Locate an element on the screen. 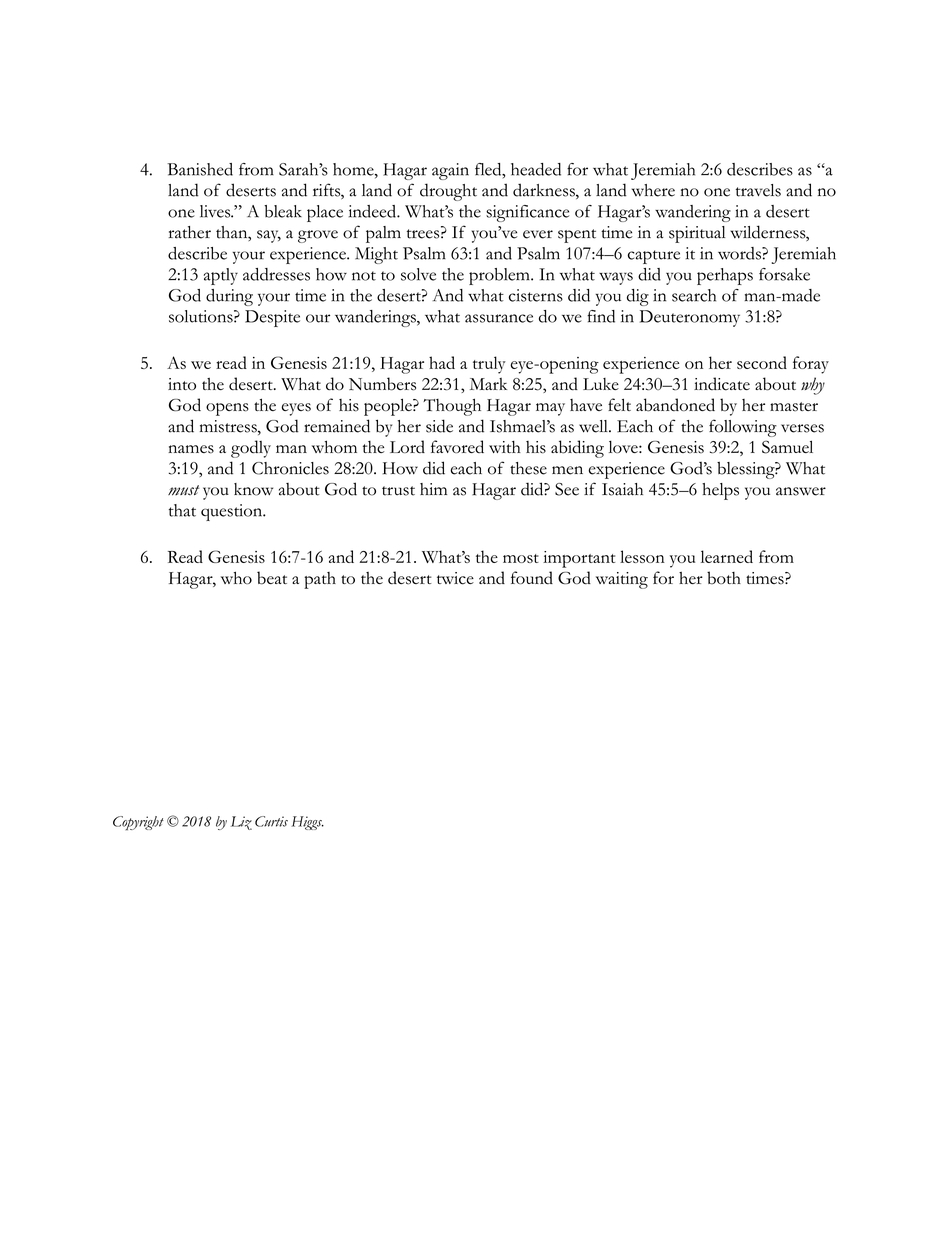  Liz is located at coordinates (241, 823).
